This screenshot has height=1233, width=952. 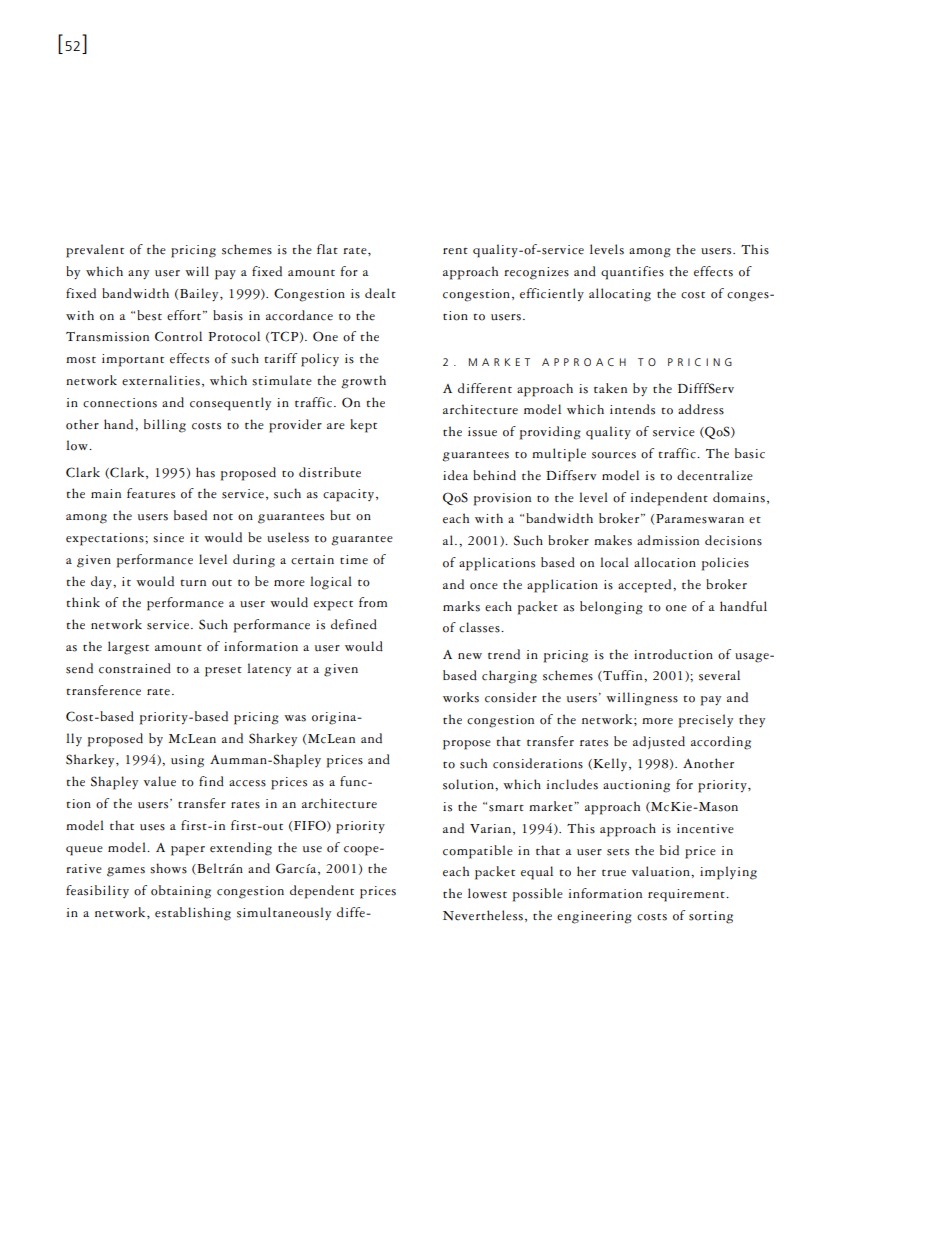 I want to click on any, so click(x=138, y=275).
